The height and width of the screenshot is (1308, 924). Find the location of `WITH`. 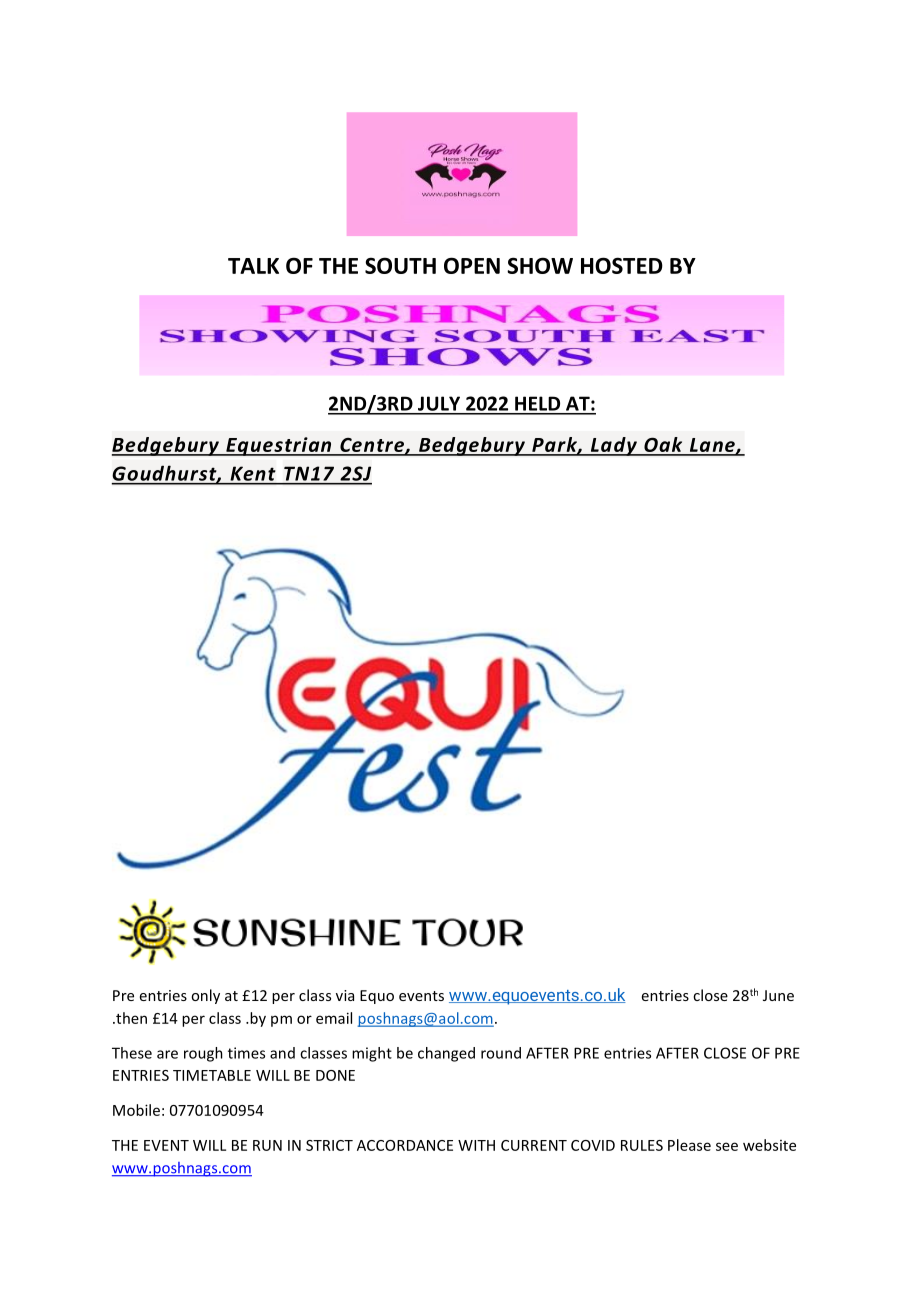

WITH is located at coordinates (476, 1145).
